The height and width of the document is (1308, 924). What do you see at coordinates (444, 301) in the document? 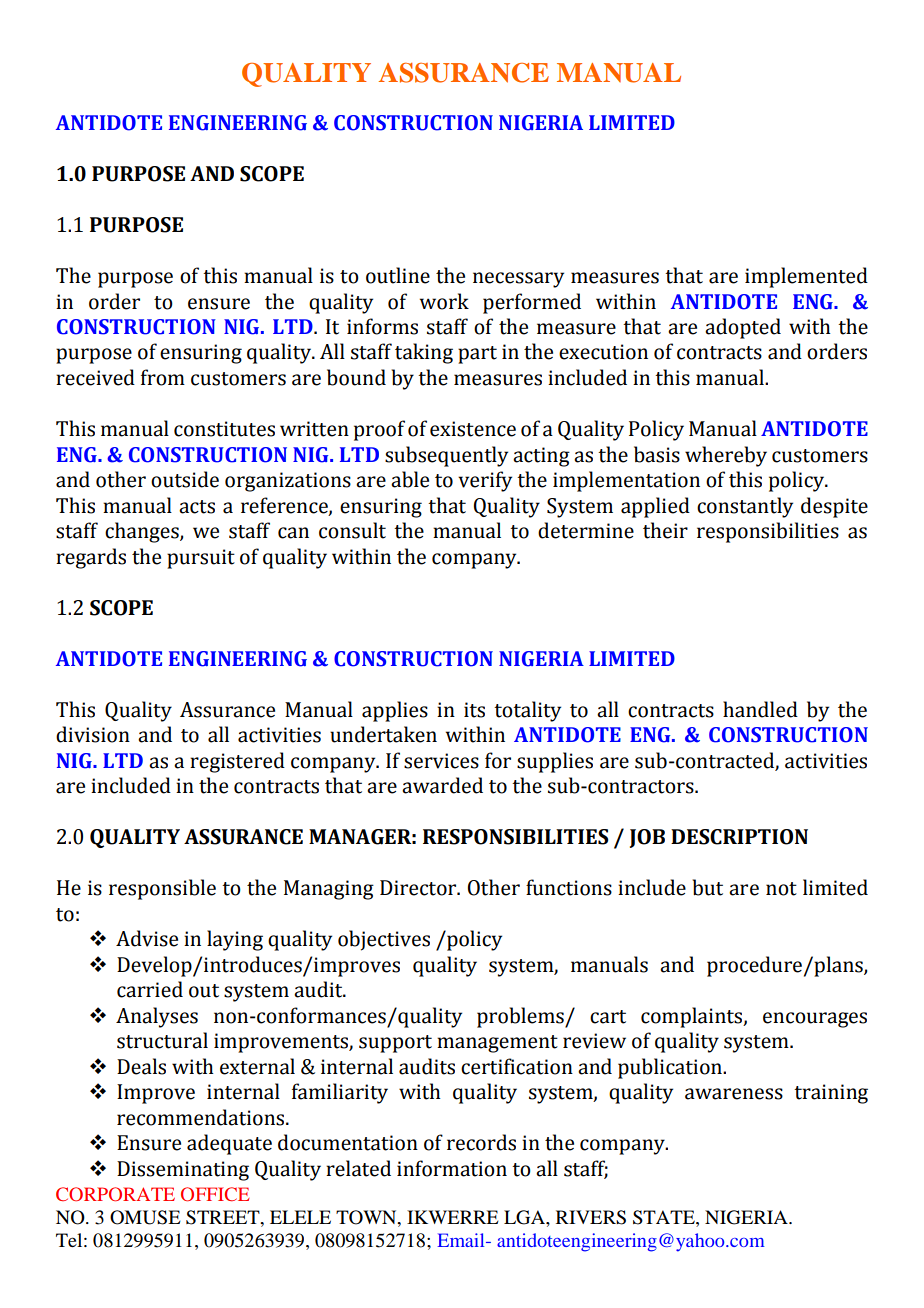
I see `work` at bounding box center [444, 301].
